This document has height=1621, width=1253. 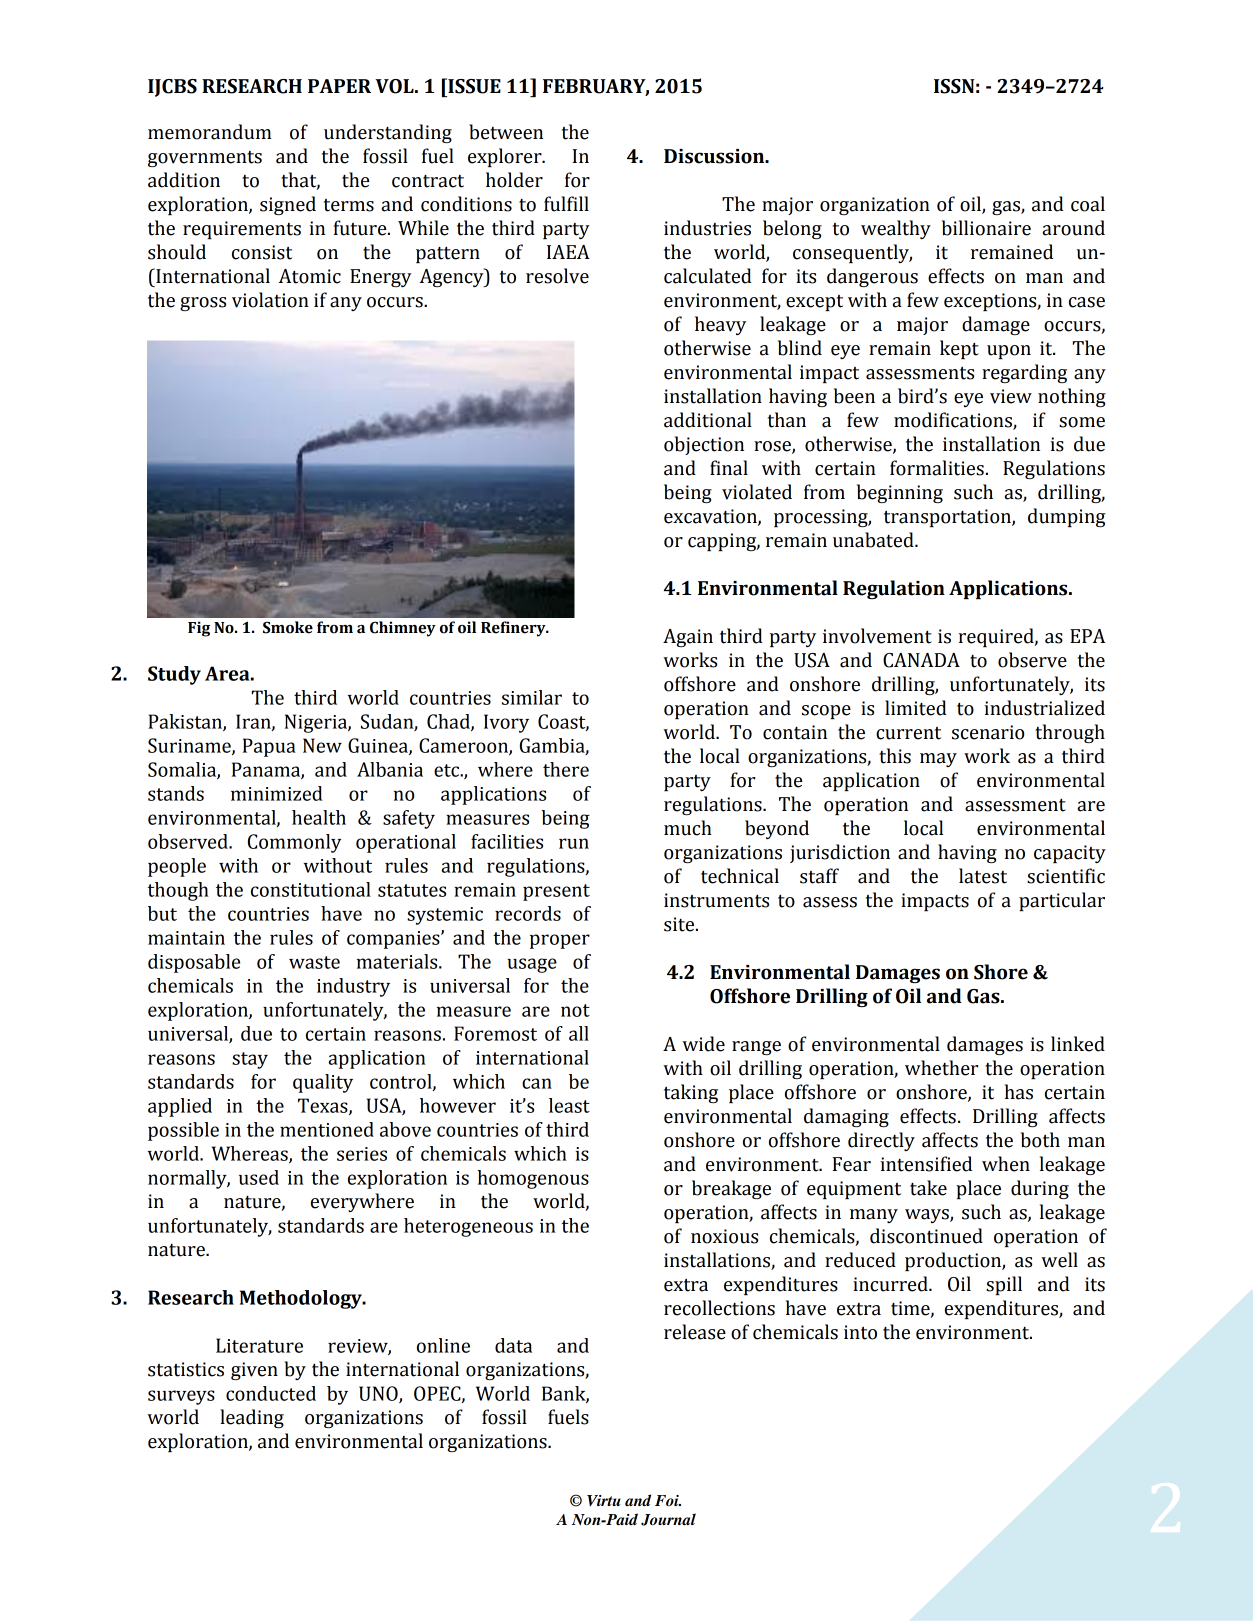 What do you see at coordinates (210, 132) in the document?
I see `memorandum` at bounding box center [210, 132].
